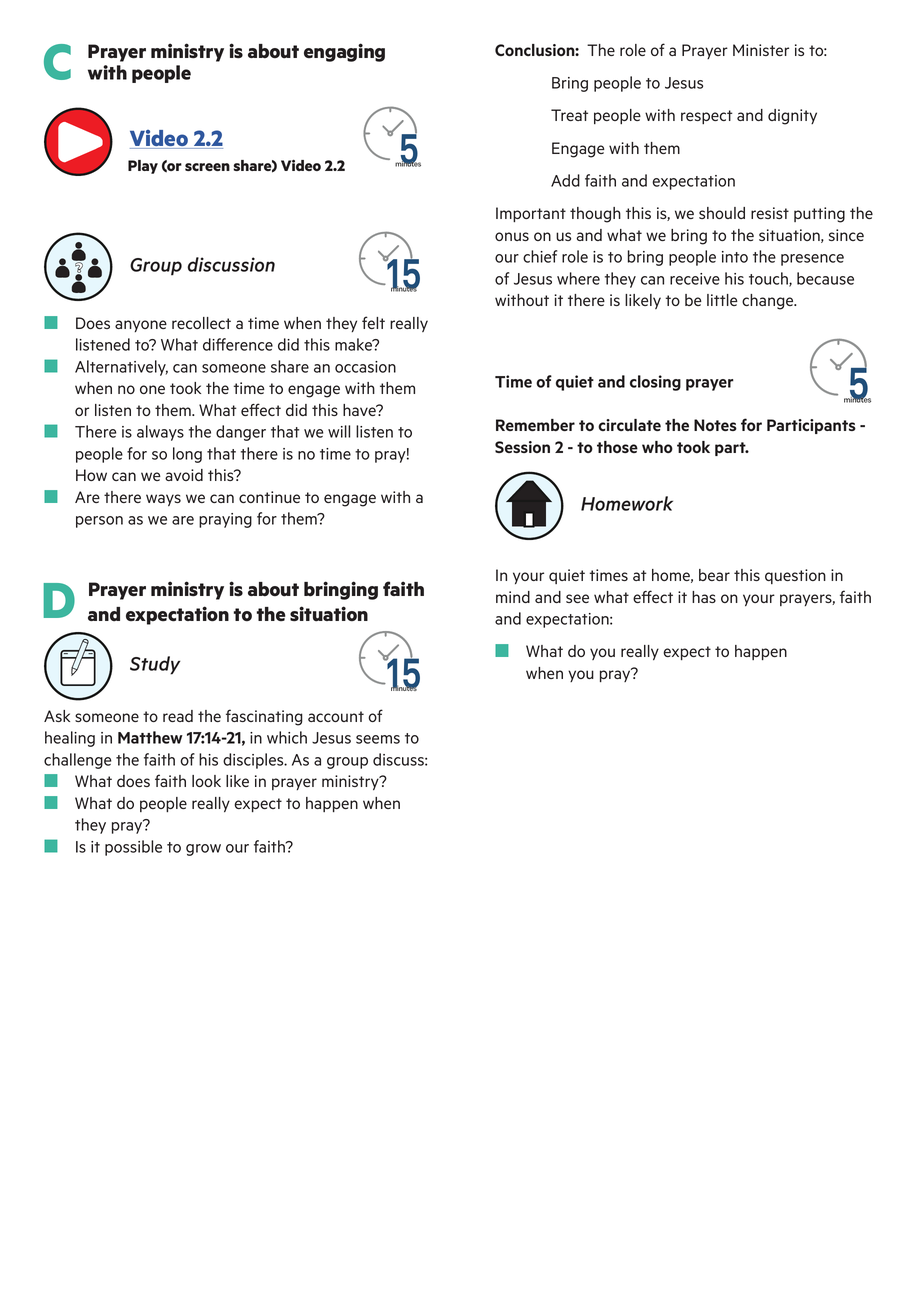  What do you see at coordinates (378, 739) in the document?
I see `seems` at bounding box center [378, 739].
